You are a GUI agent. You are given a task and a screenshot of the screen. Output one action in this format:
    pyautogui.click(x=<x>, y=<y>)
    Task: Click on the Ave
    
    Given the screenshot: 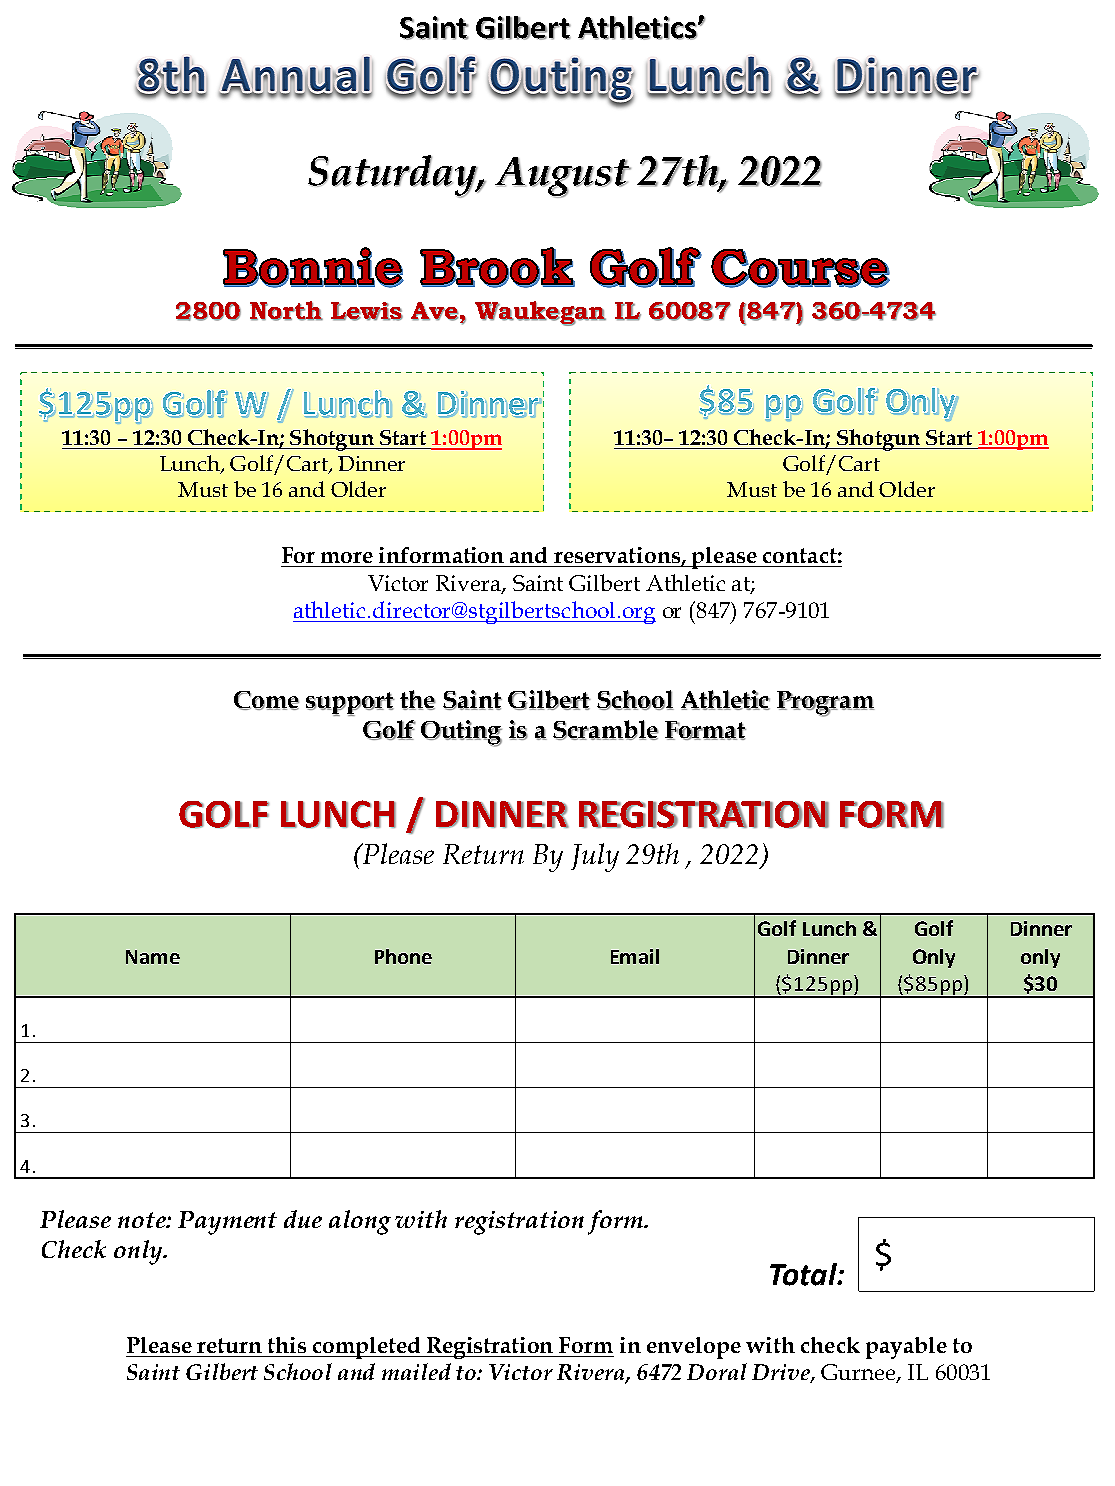 What is the action you would take?
    pyautogui.click(x=435, y=311)
